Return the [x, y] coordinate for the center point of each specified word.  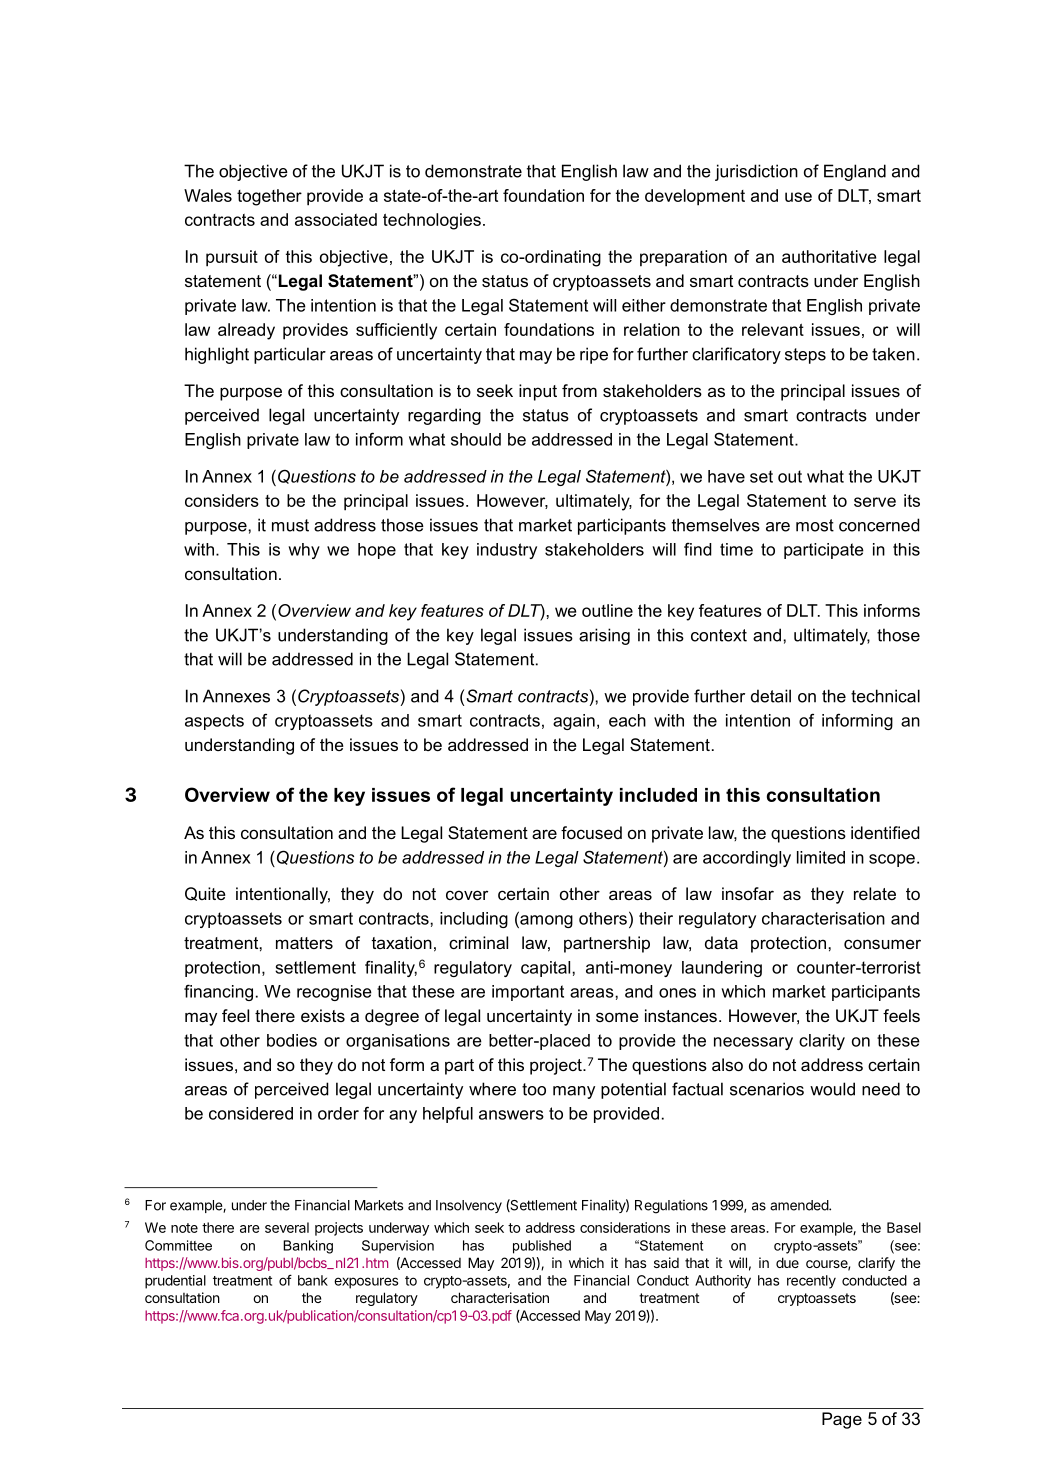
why [304, 551]
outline [607, 610]
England [855, 172]
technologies [432, 221]
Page [842, 1420]
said [666, 1262]
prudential [175, 1282]
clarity [822, 1042]
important [528, 993]
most [815, 525]
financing [218, 992]
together [269, 197]
